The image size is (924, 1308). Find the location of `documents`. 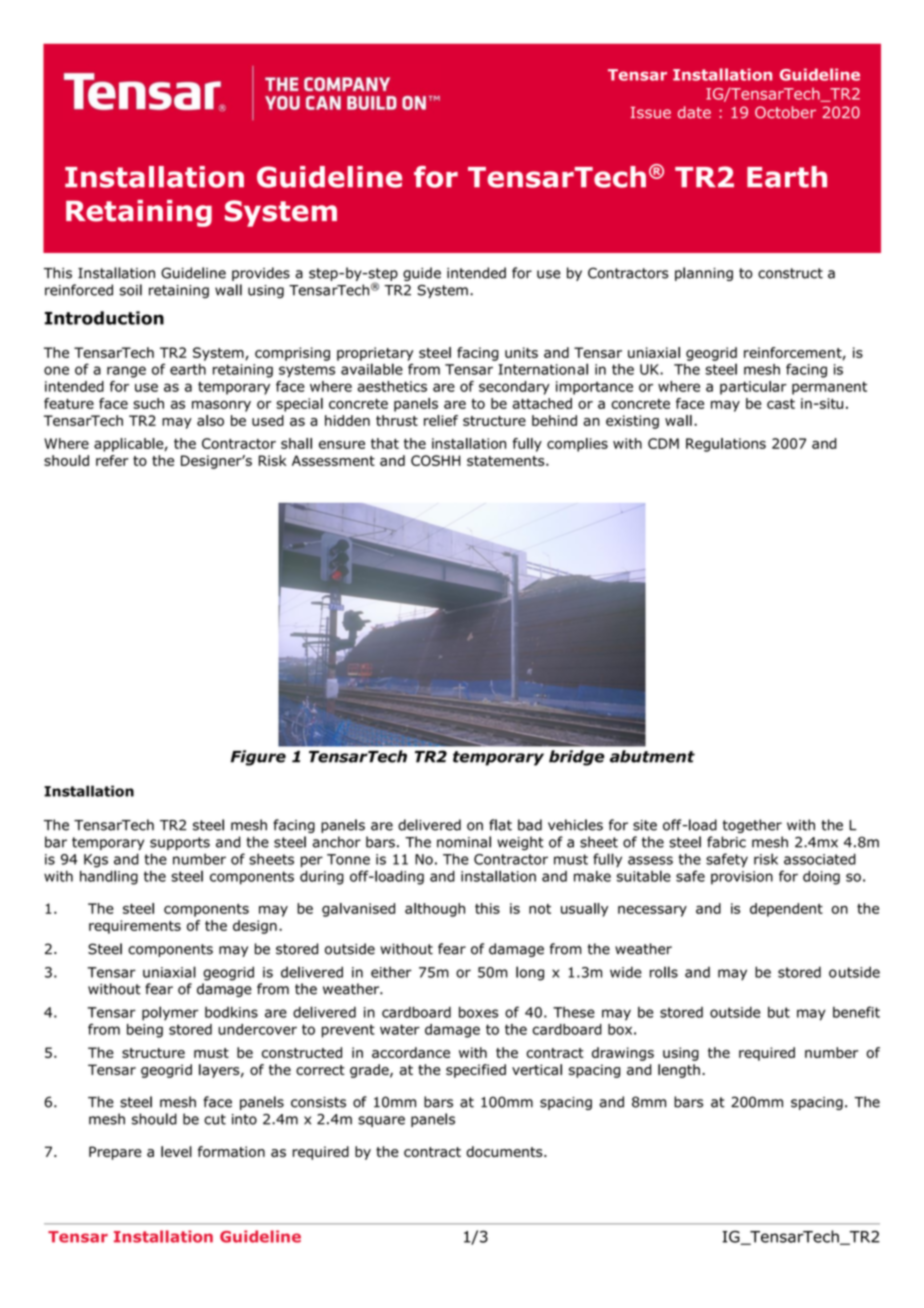

documents is located at coordinates (505, 1151).
